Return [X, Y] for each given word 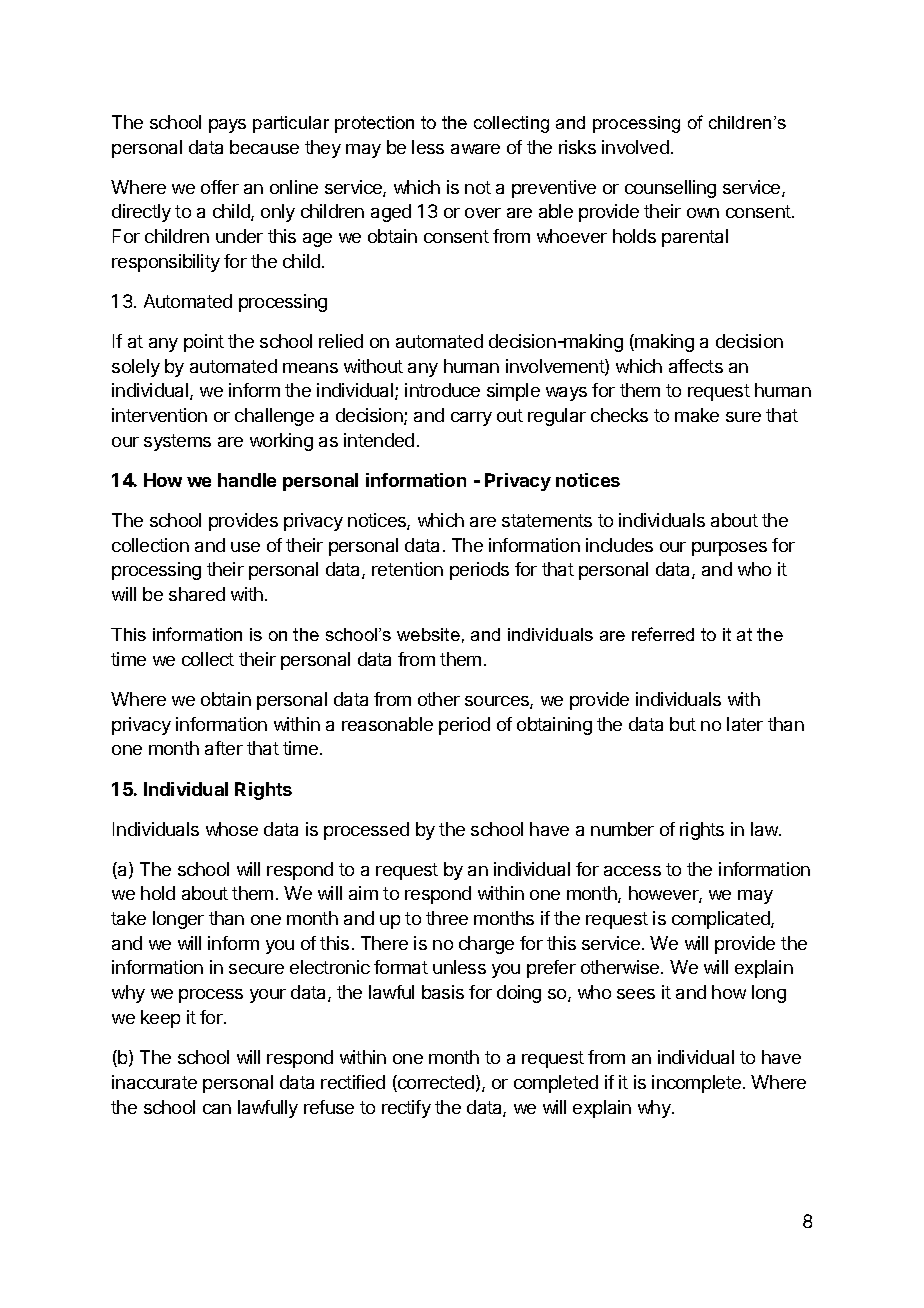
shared [197, 594]
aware [475, 149]
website [428, 634]
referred [663, 634]
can [217, 1109]
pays [227, 126]
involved [635, 147]
